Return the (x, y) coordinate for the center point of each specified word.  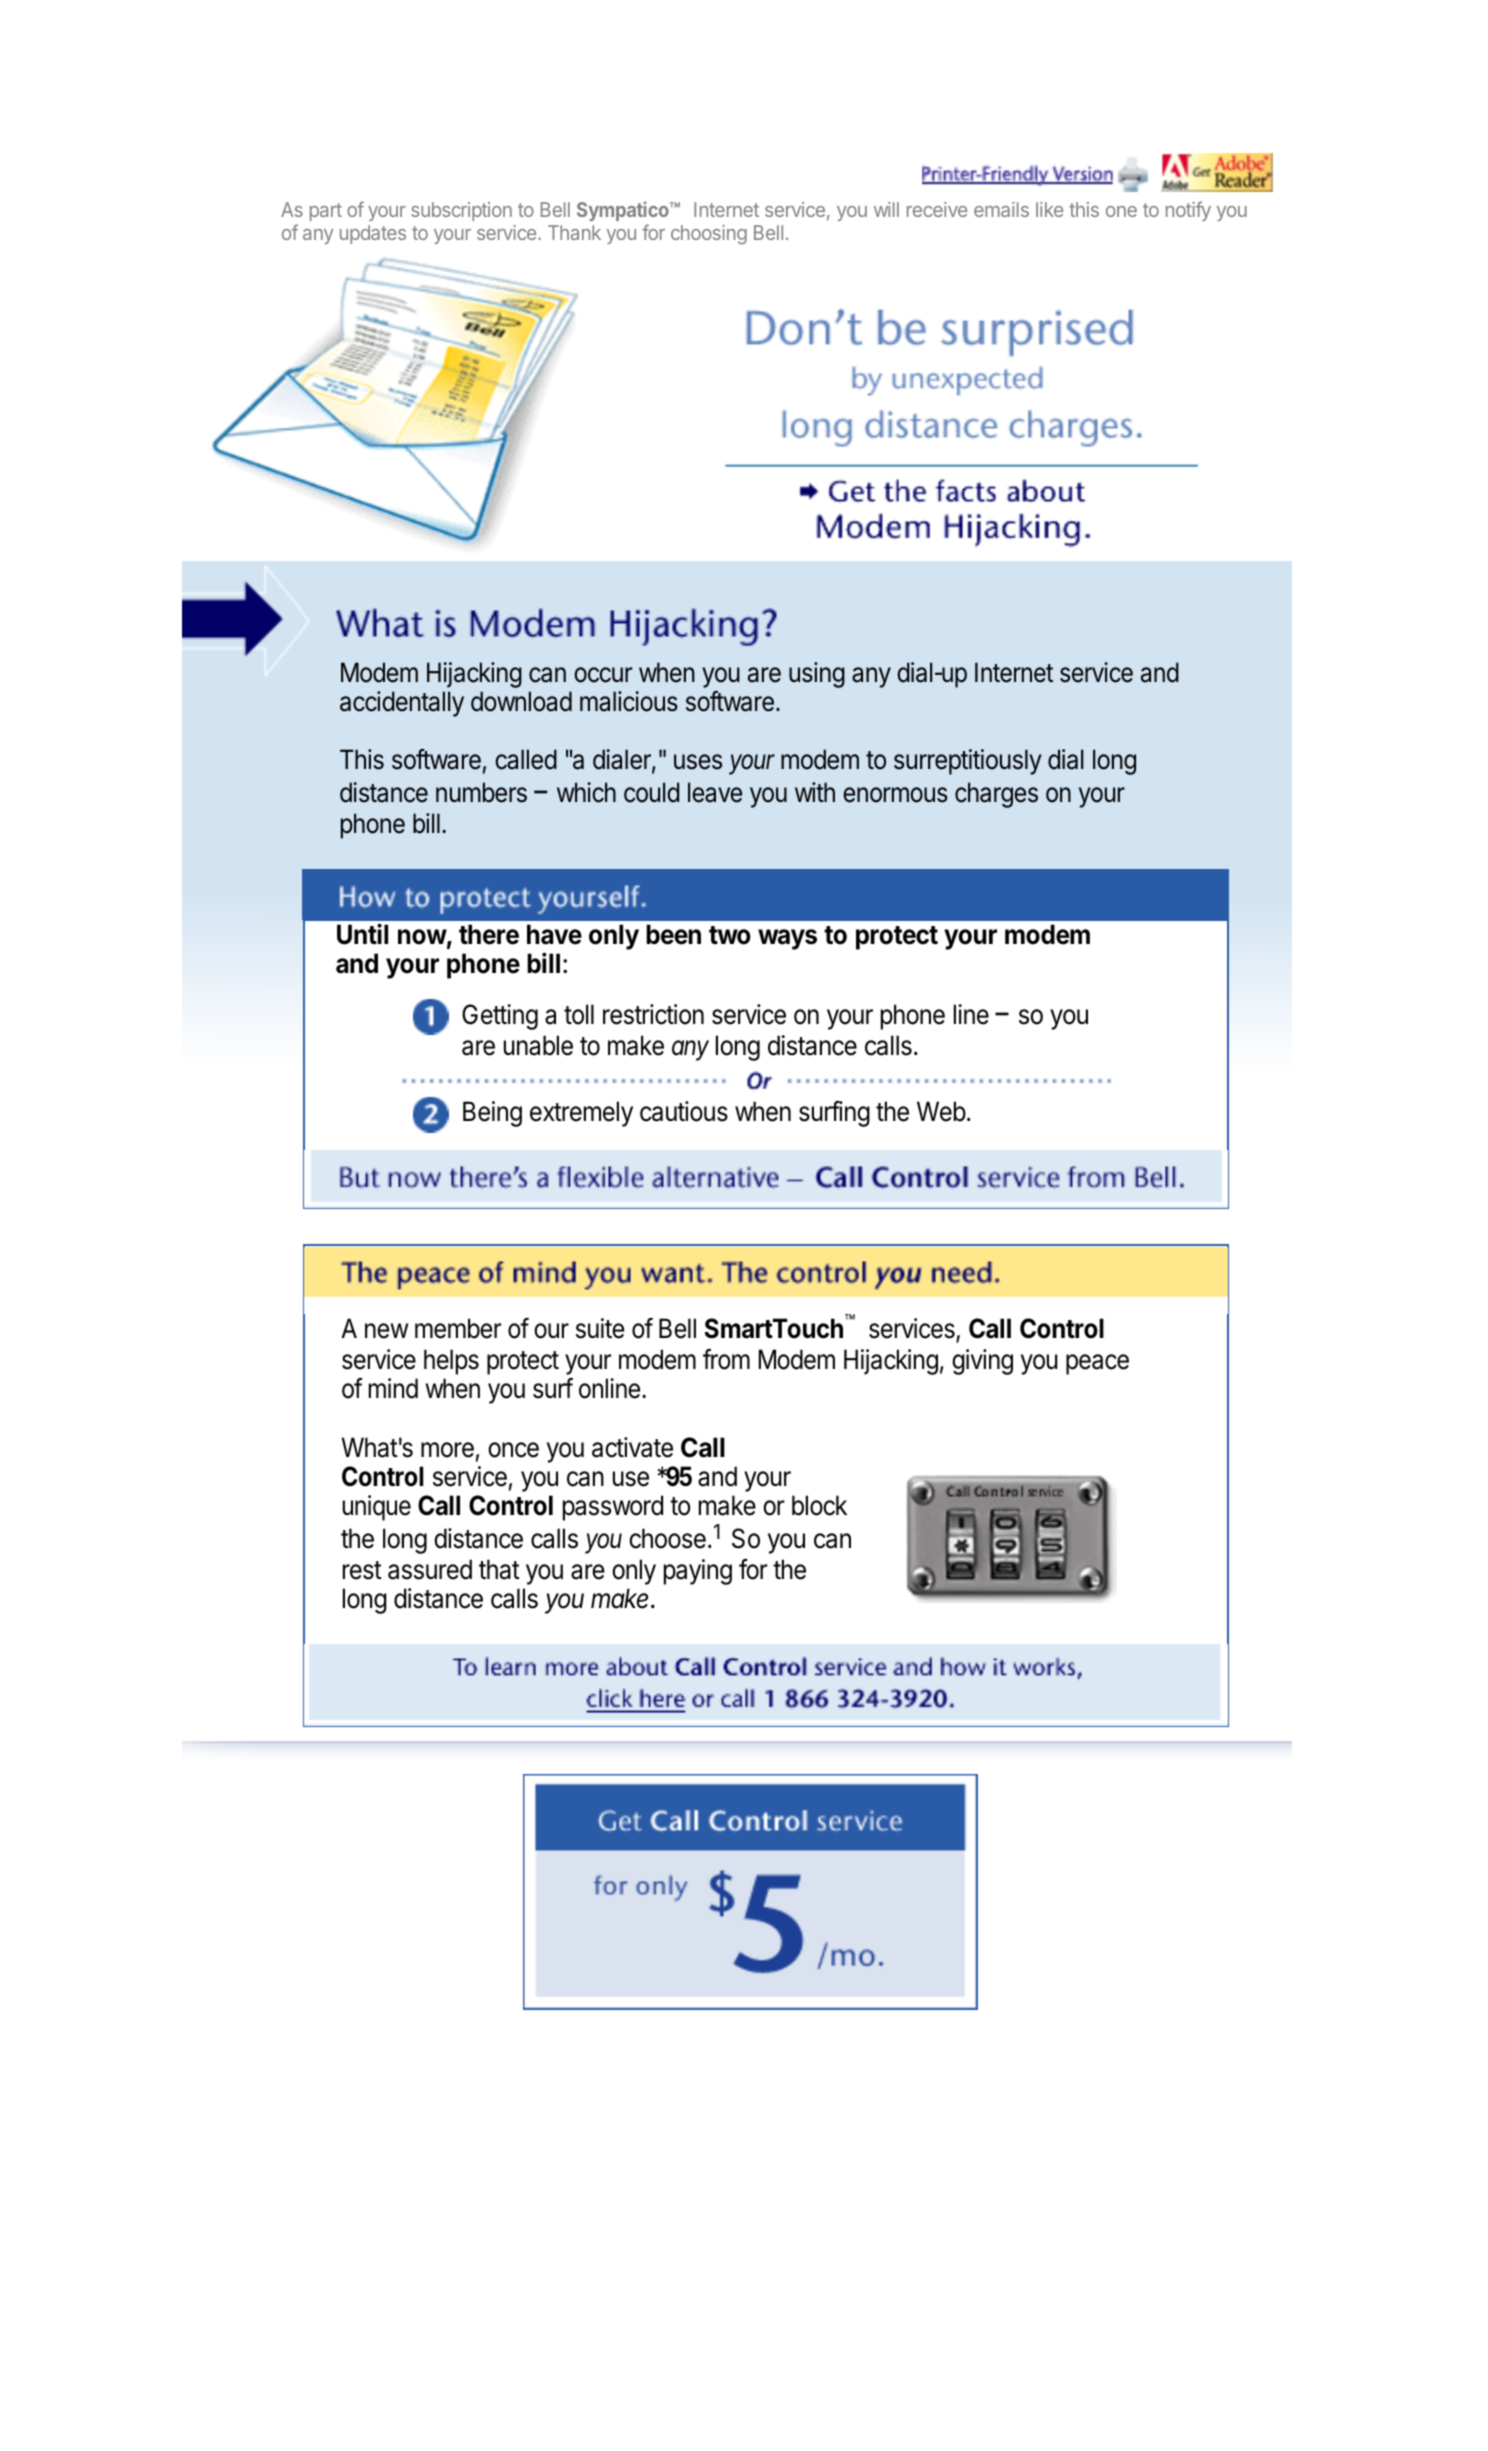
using (817, 675)
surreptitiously (968, 762)
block (819, 1505)
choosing (709, 234)
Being (492, 1114)
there (489, 934)
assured (430, 1569)
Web (941, 1111)
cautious (684, 1111)
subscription (461, 211)
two (730, 935)
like (1049, 209)
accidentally (402, 704)
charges (996, 795)
